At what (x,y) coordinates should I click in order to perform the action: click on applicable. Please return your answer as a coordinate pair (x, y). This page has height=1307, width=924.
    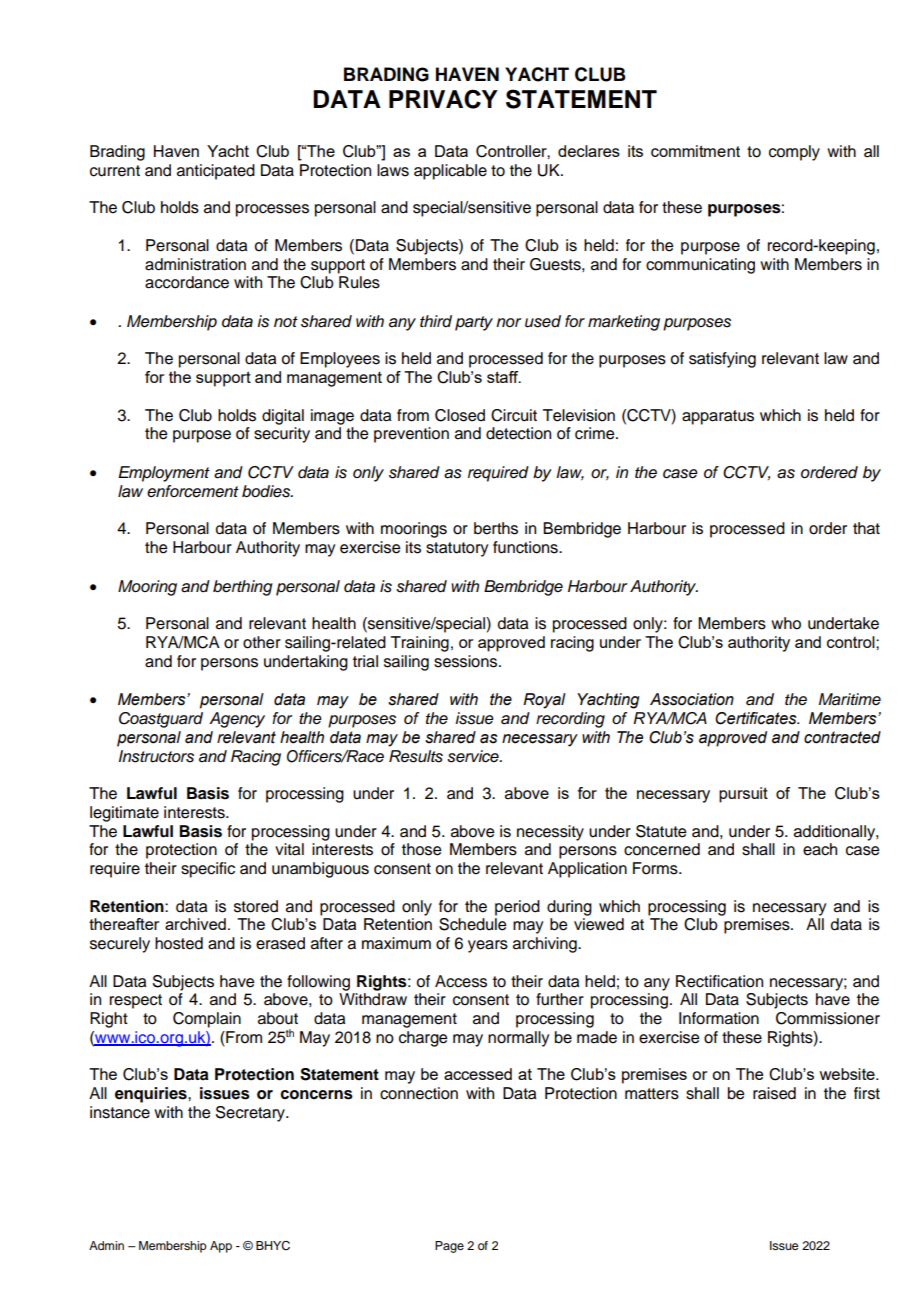
    Looking at the image, I should click on (450, 172).
